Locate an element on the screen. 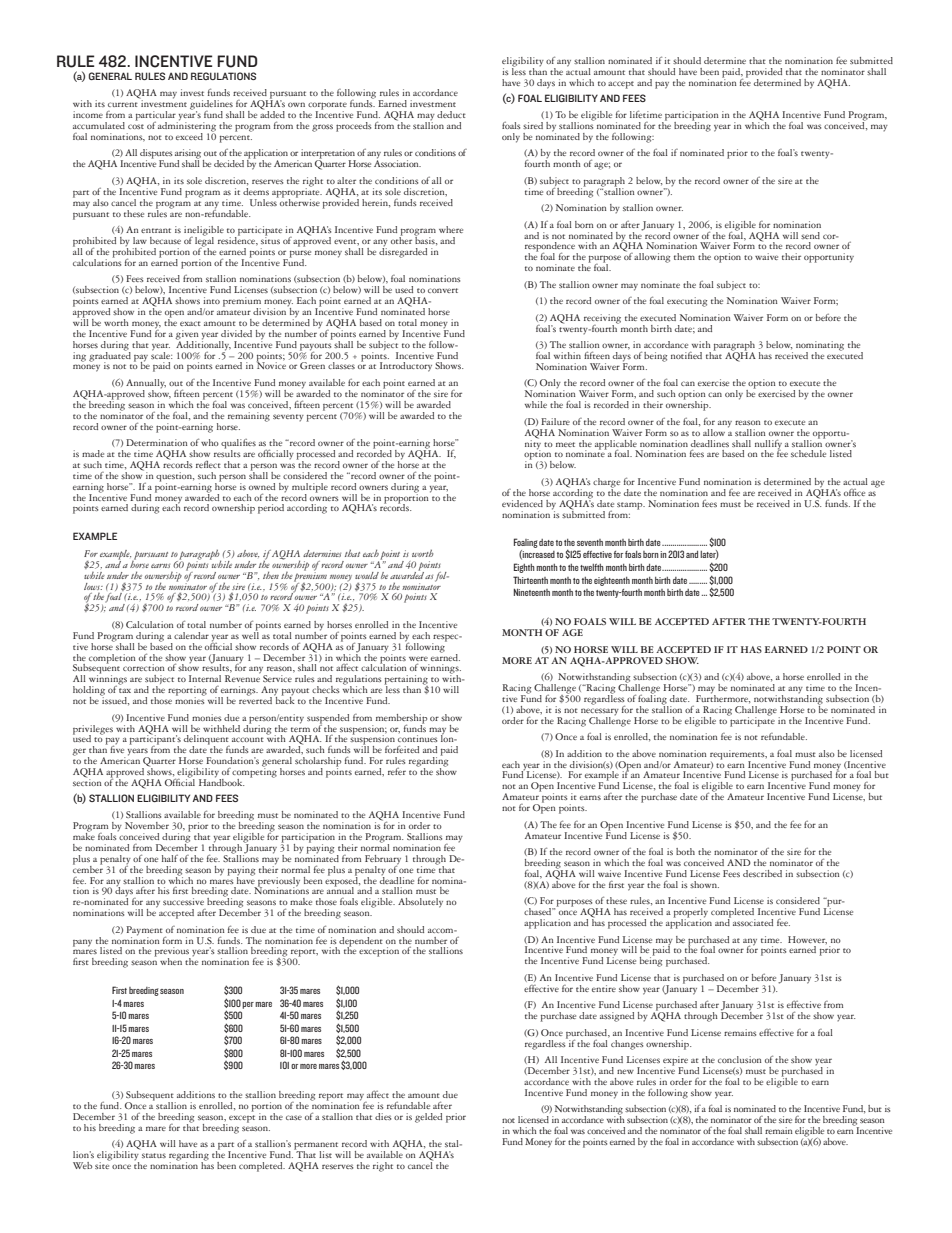  were is located at coordinates (418, 658).
